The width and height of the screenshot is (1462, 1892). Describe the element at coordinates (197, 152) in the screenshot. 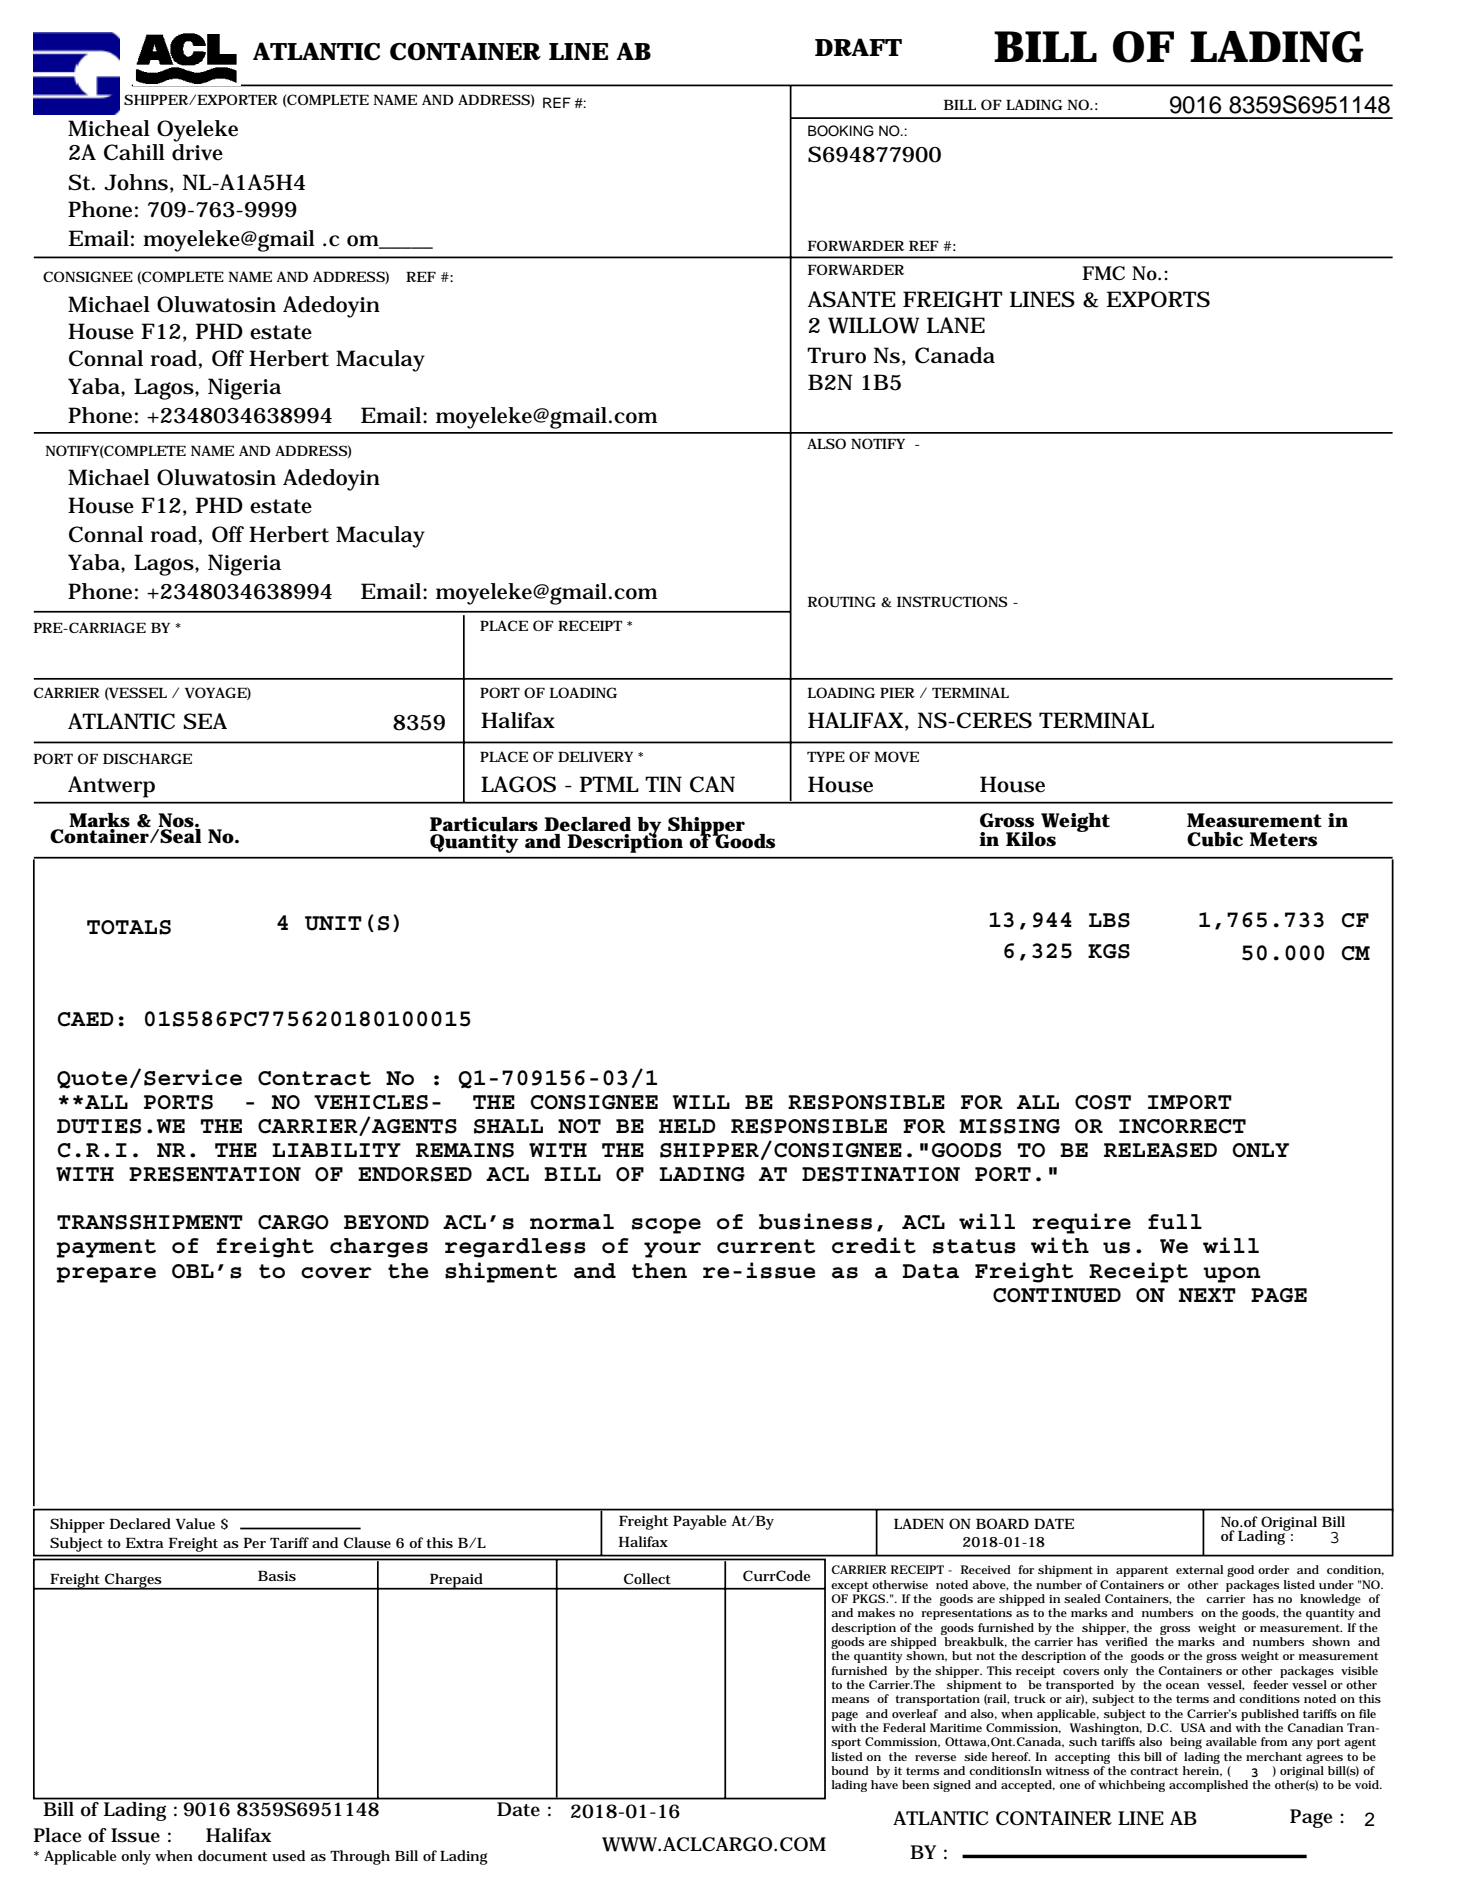

I see `drive` at that location.
